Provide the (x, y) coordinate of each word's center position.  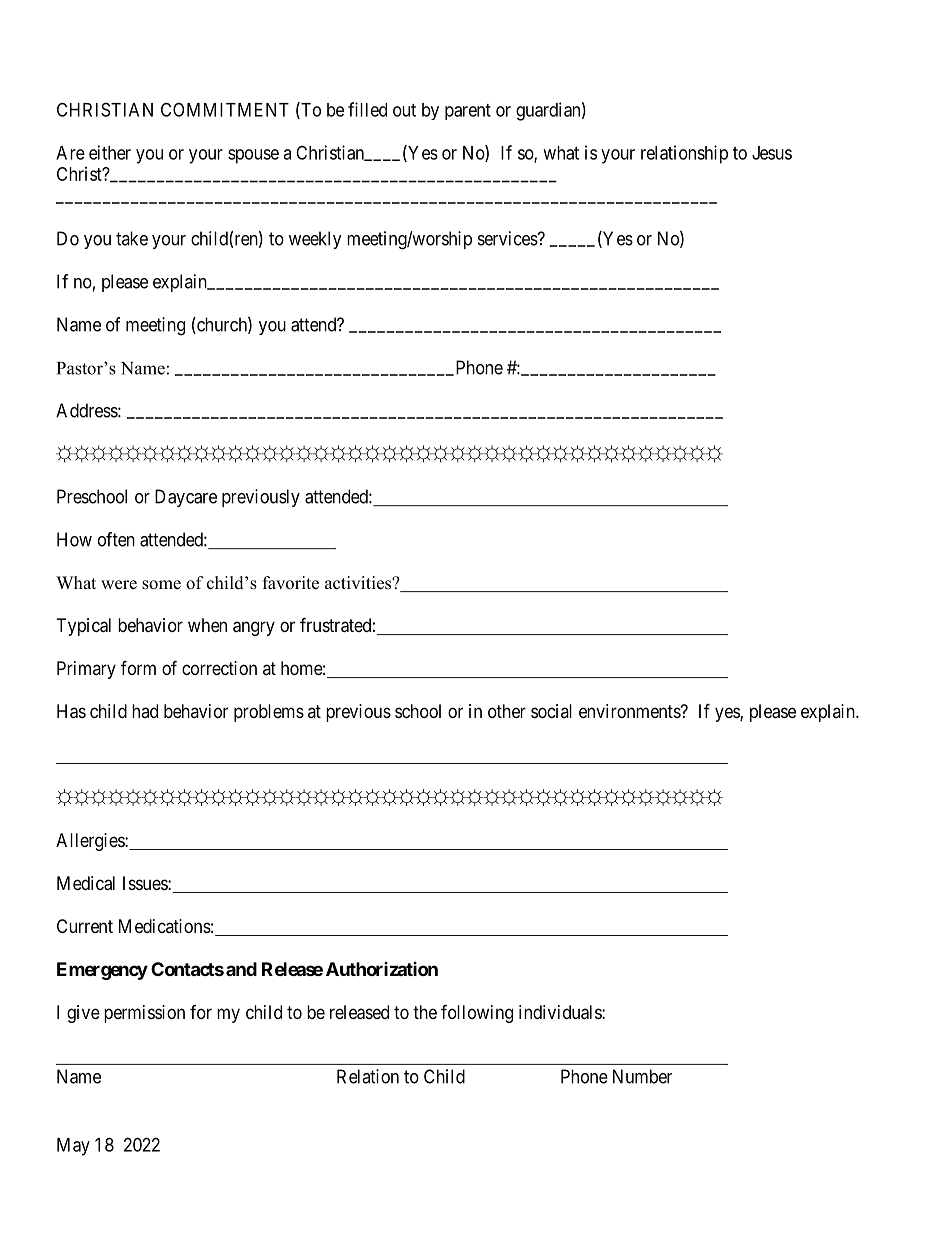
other (507, 711)
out (404, 110)
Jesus (772, 153)
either (110, 152)
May (73, 1147)
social (551, 711)
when (207, 625)
